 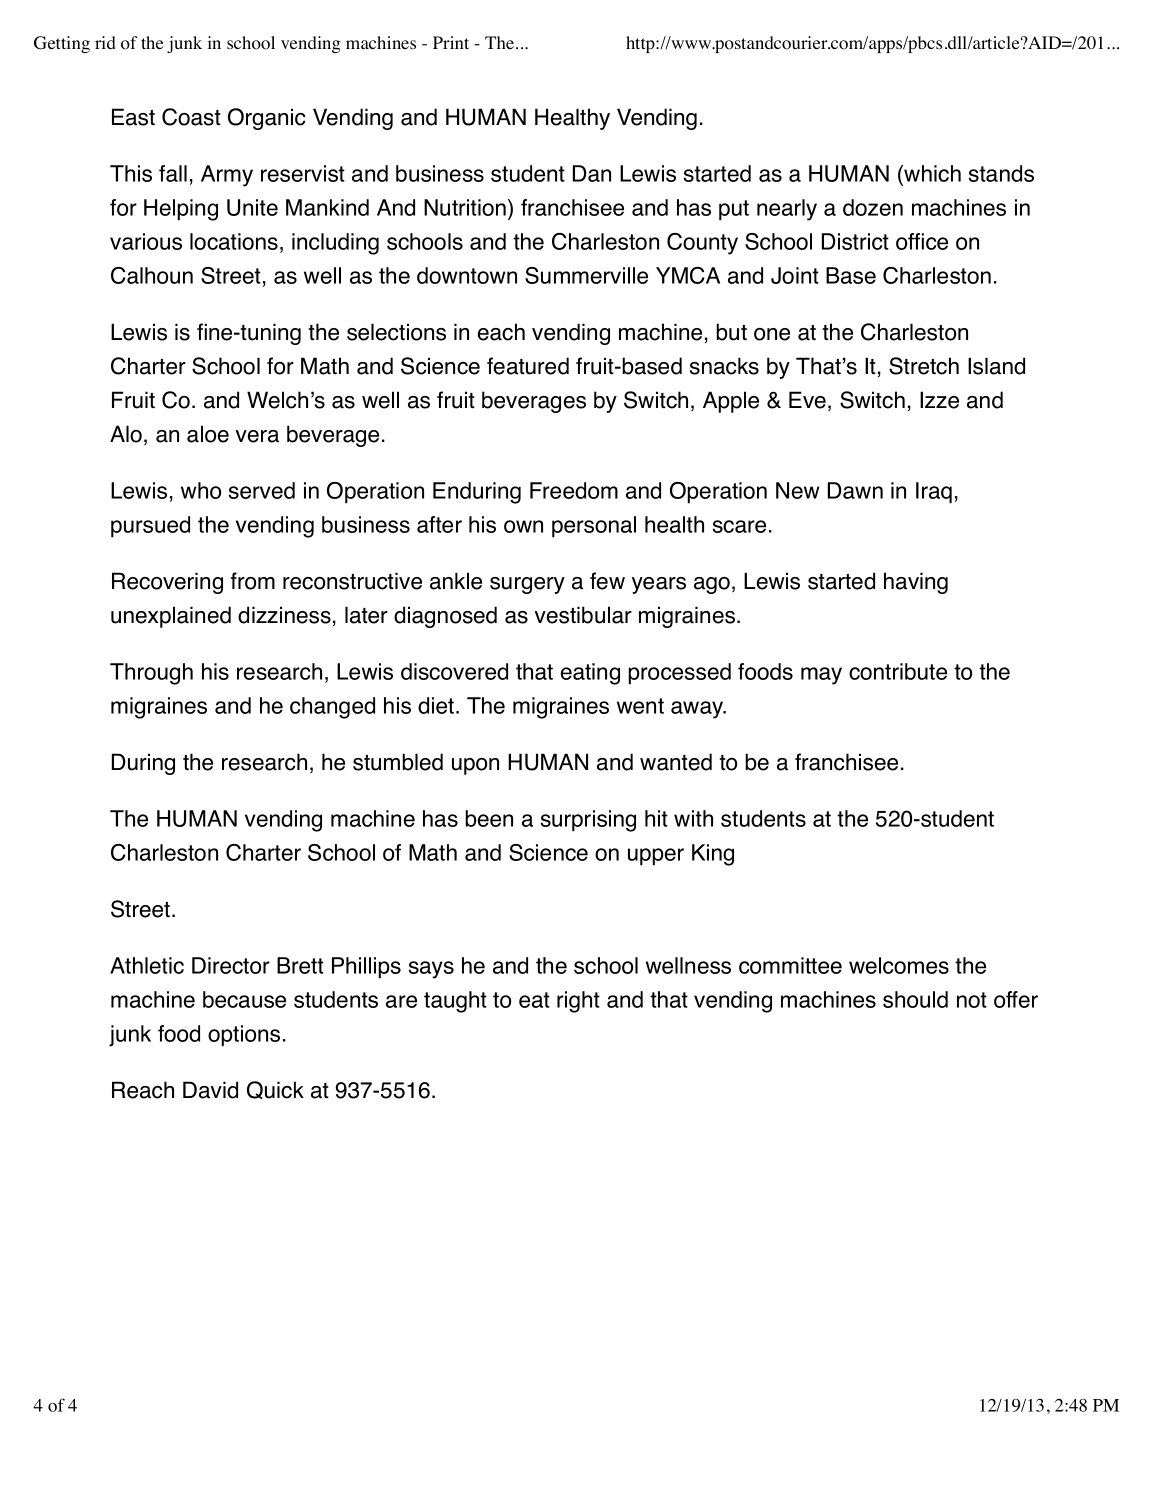 What do you see at coordinates (924, 366) in the screenshot?
I see `Stretch` at bounding box center [924, 366].
